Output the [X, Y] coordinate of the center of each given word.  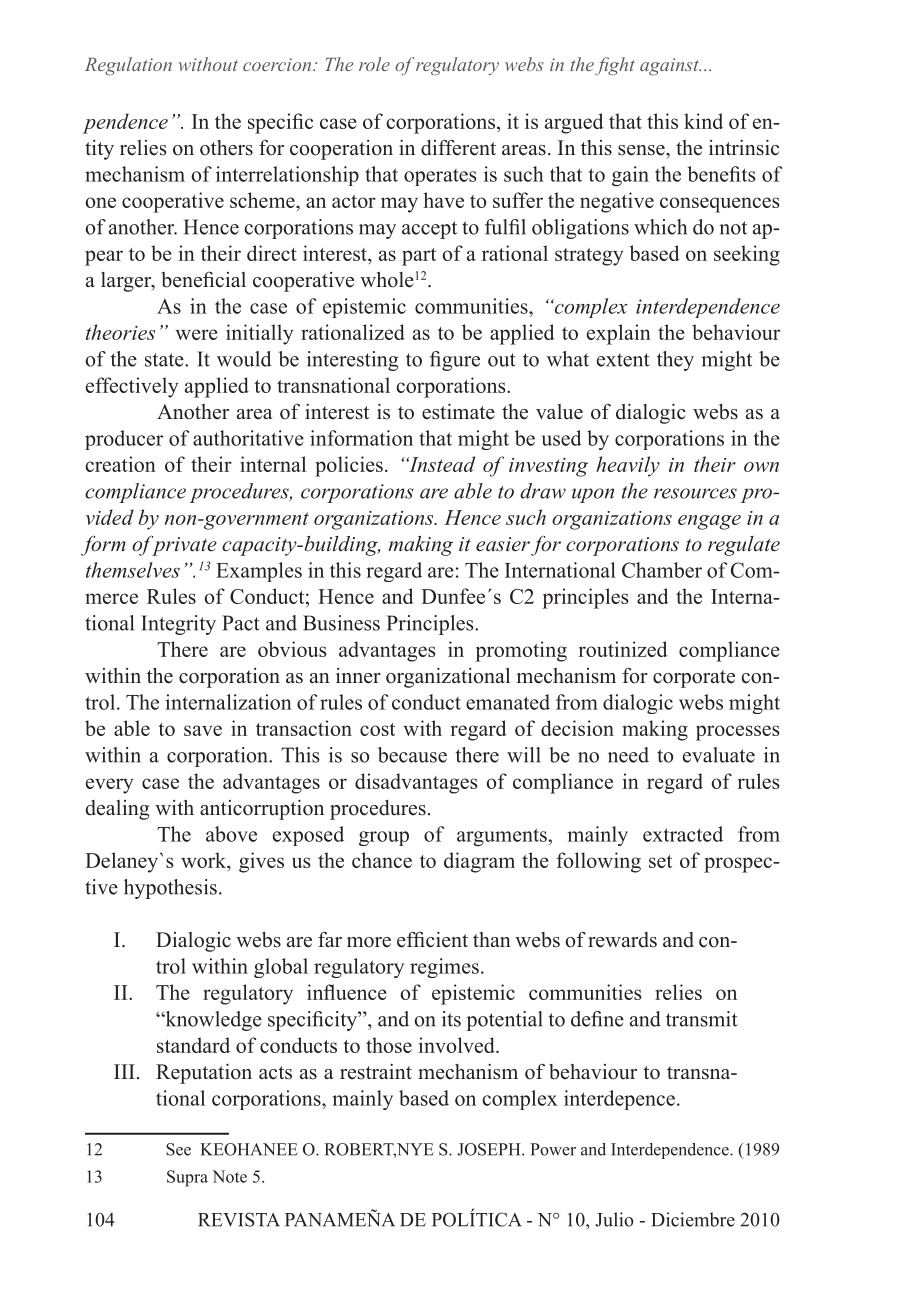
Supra [187, 1178]
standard [193, 1045]
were [196, 334]
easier [503, 544]
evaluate [719, 755]
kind [703, 121]
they [675, 361]
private [183, 545]
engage [709, 522]
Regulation [128, 66]
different [458, 148]
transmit [702, 1019]
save [203, 730]
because [412, 755]
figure [455, 361]
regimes [444, 968]
